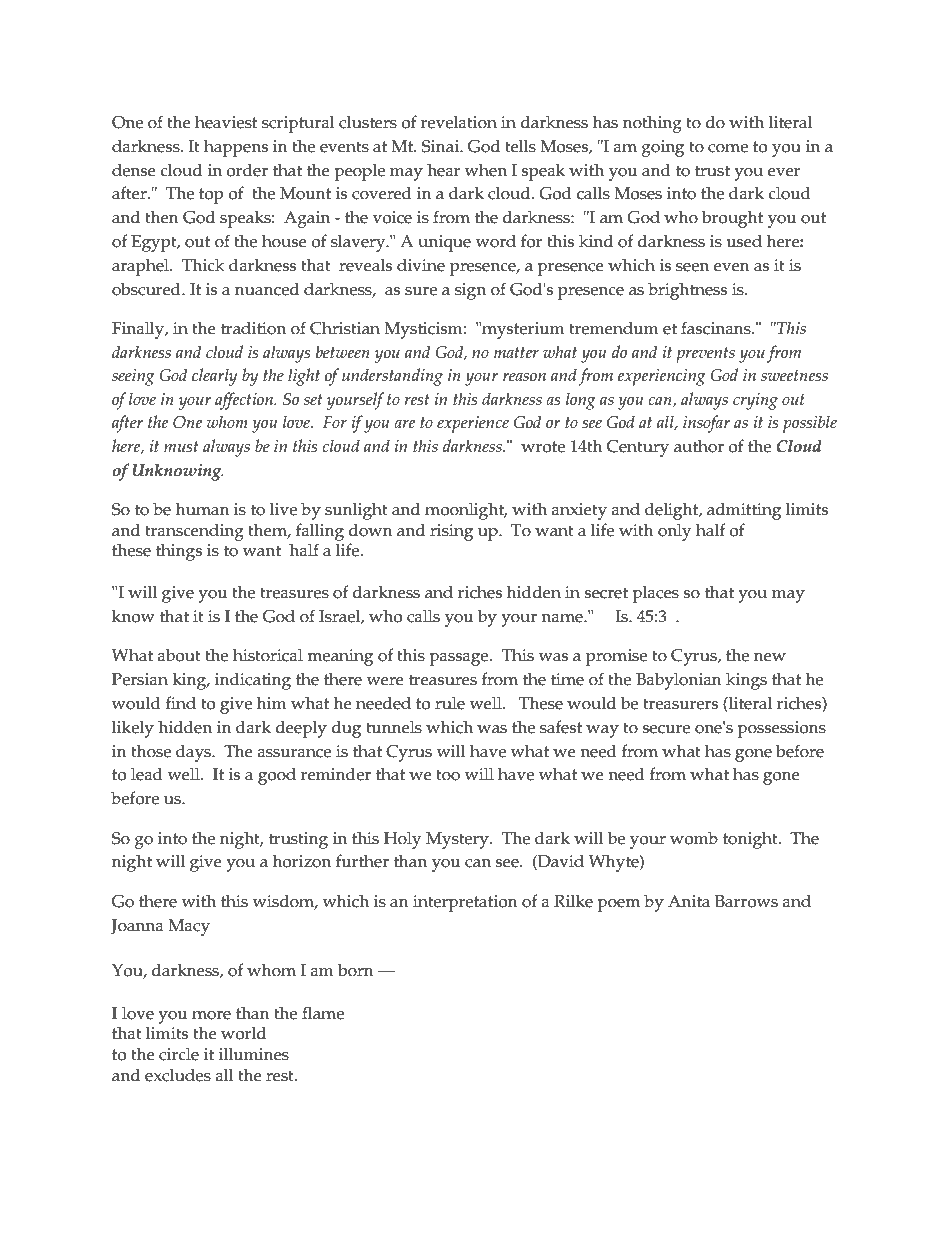 This screenshot has height=1233, width=952. What do you see at coordinates (277, 776) in the screenshot?
I see `good` at bounding box center [277, 776].
